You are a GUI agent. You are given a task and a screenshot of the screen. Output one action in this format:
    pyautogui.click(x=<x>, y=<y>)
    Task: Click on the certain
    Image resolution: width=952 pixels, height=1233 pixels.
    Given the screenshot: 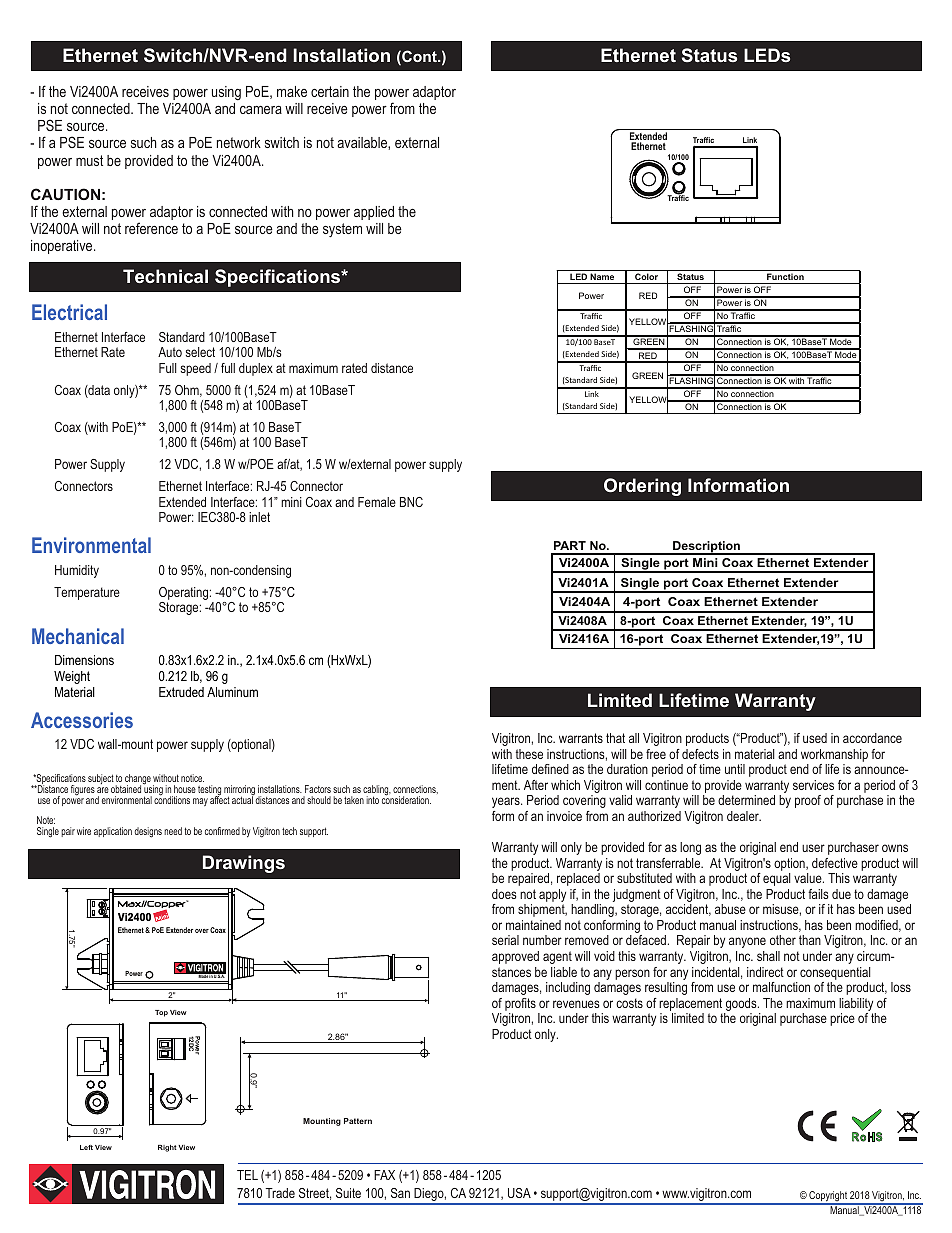 What is the action you would take?
    pyautogui.click(x=330, y=91)
